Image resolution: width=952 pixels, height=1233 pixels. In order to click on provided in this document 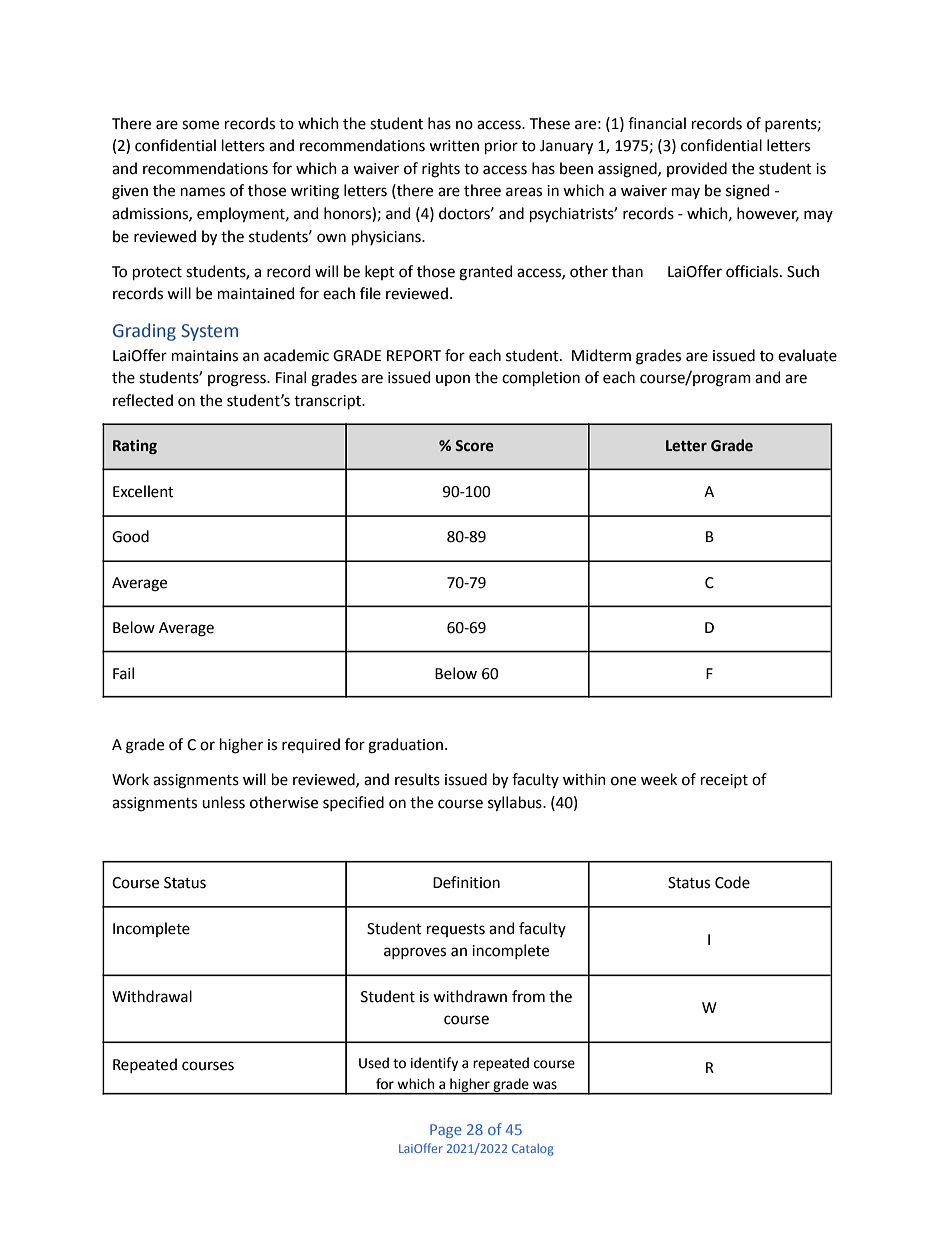, I will do `click(697, 169)`.
